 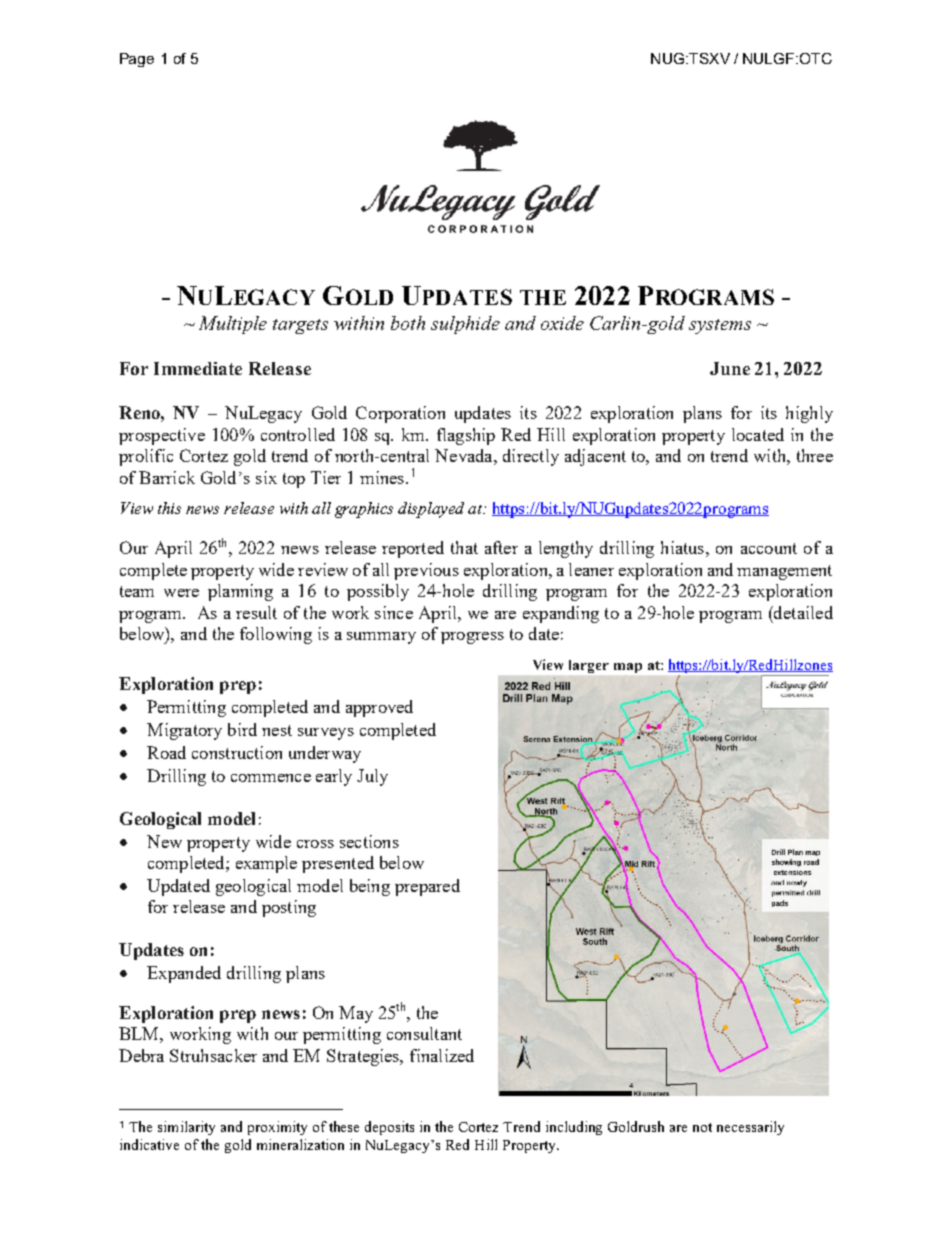 I want to click on finalized, so click(x=442, y=1055).
